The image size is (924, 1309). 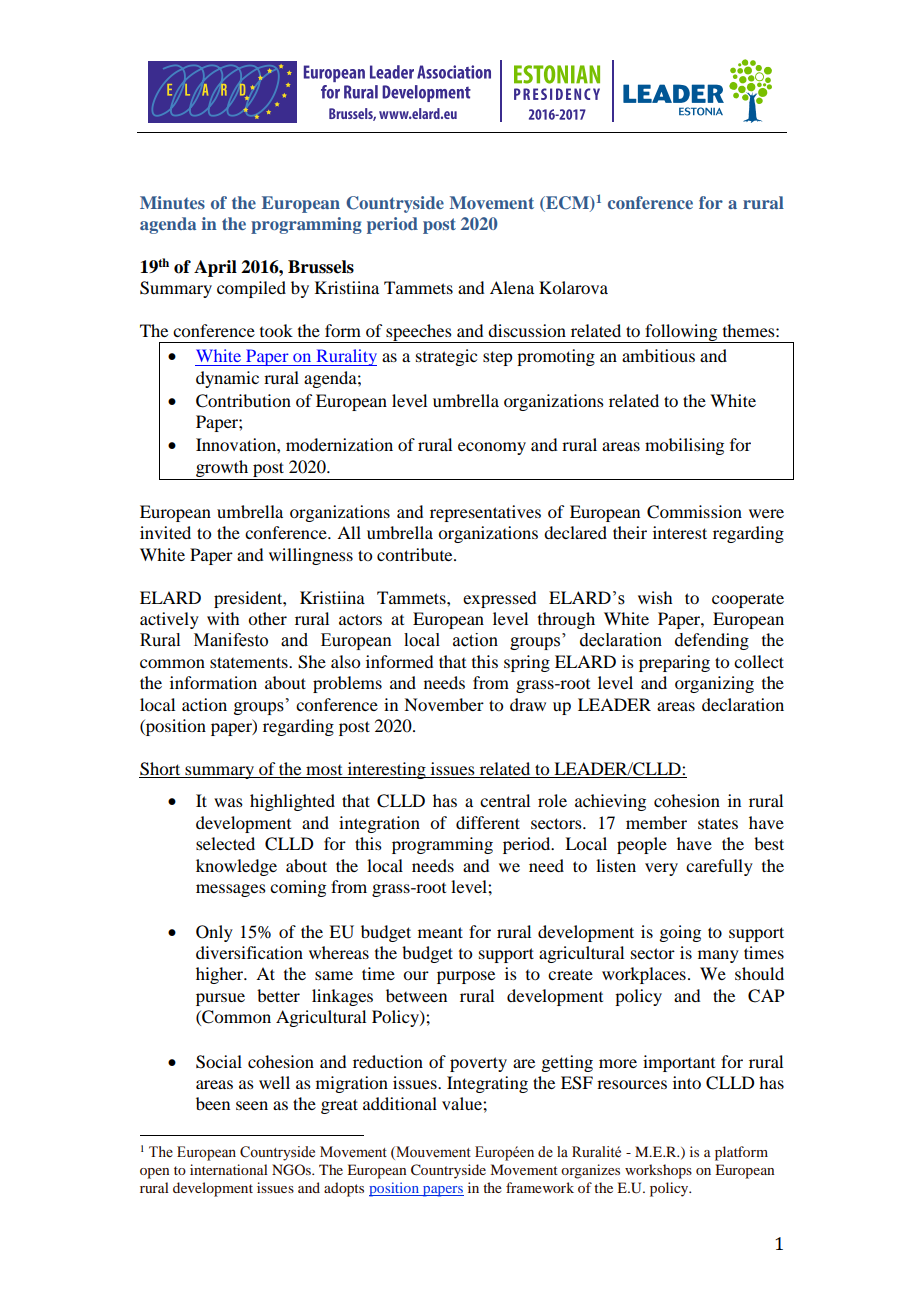 I want to click on international, so click(x=229, y=1169).
